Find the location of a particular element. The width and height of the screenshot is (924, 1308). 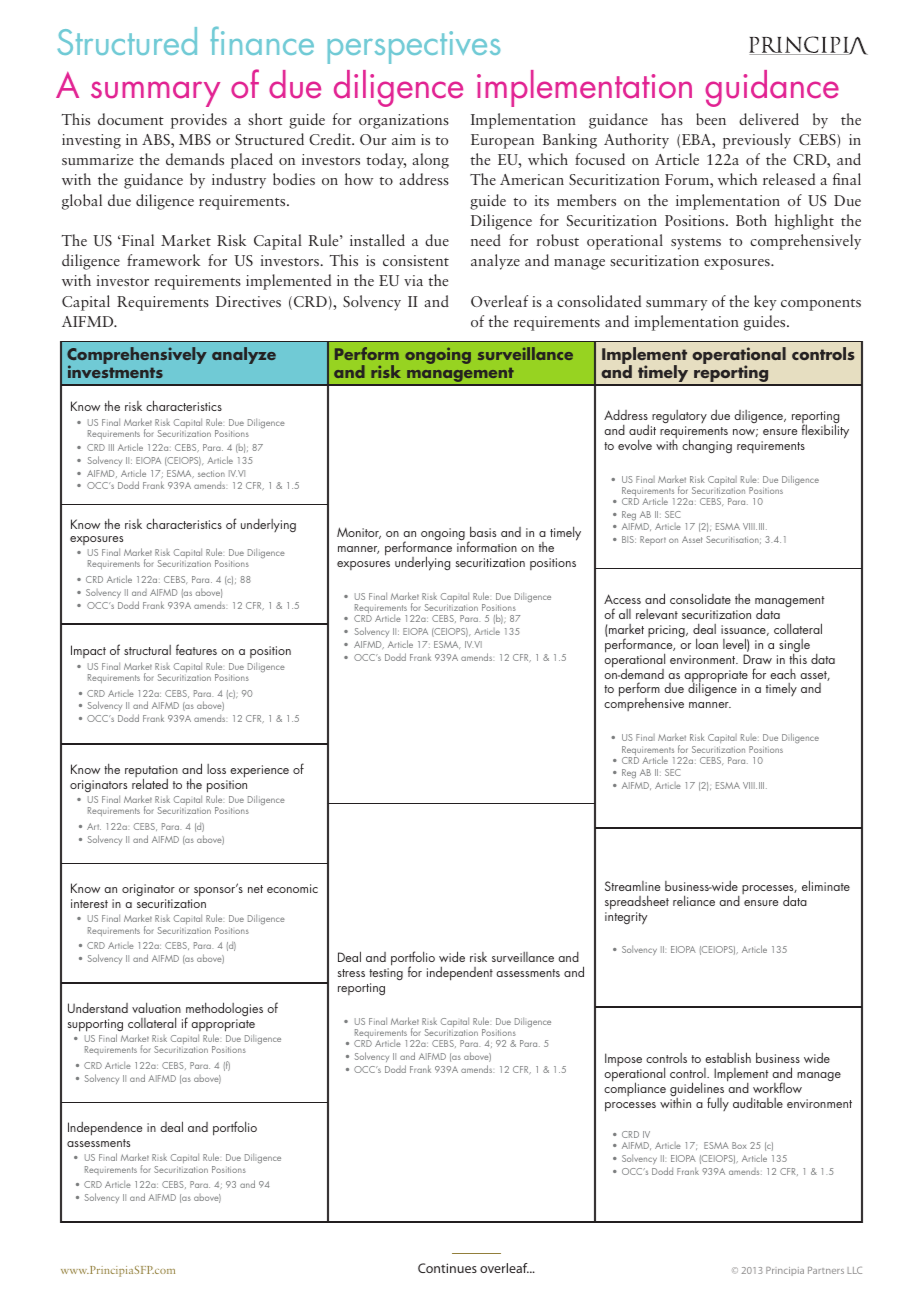

features is located at coordinates (196, 649).
